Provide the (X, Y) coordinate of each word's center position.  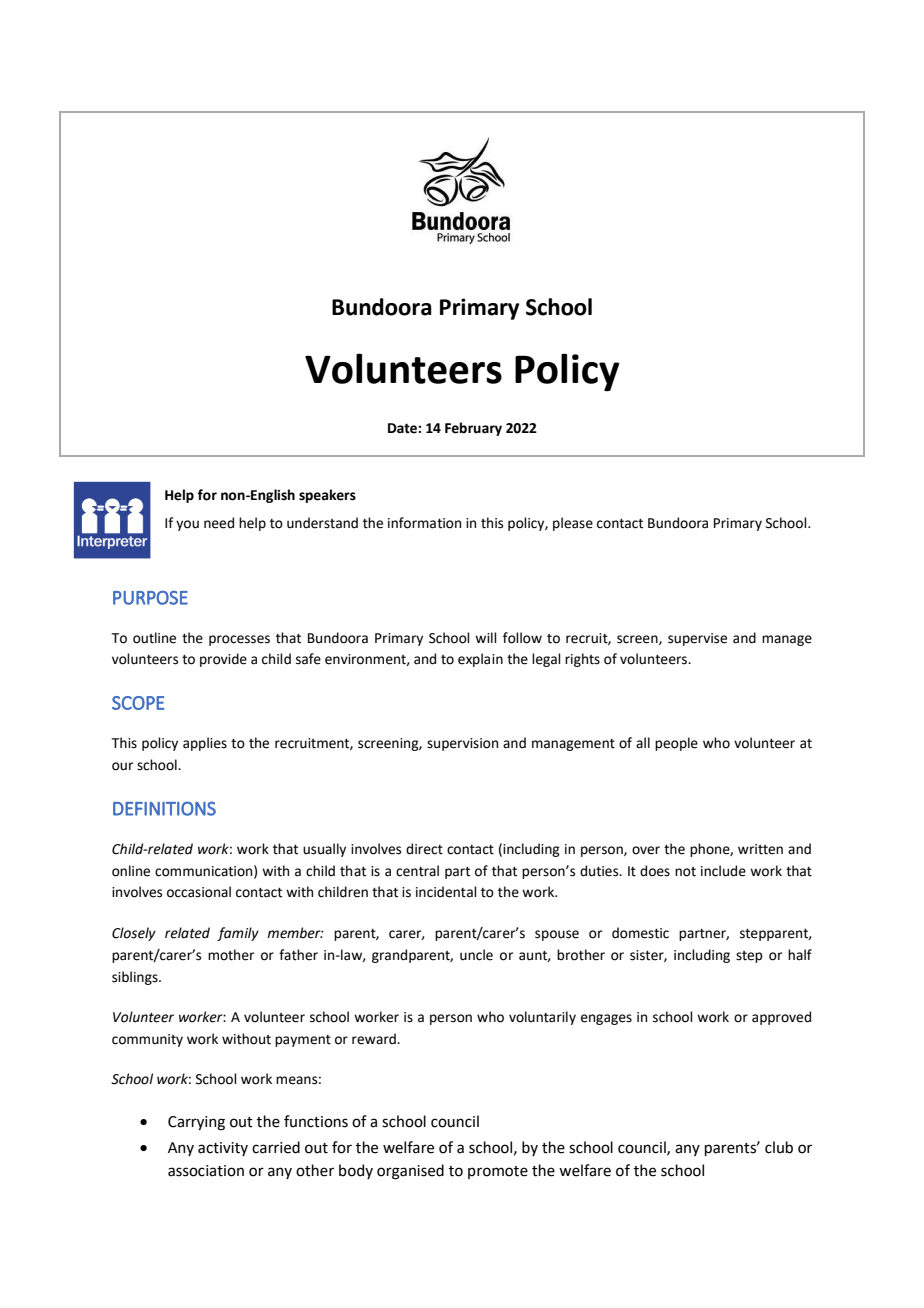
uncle (476, 955)
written (760, 849)
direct (424, 849)
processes (239, 640)
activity (223, 1149)
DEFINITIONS (164, 808)
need (219, 523)
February (473, 429)
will (486, 637)
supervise (697, 639)
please (573, 524)
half (800, 954)
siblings (136, 978)
